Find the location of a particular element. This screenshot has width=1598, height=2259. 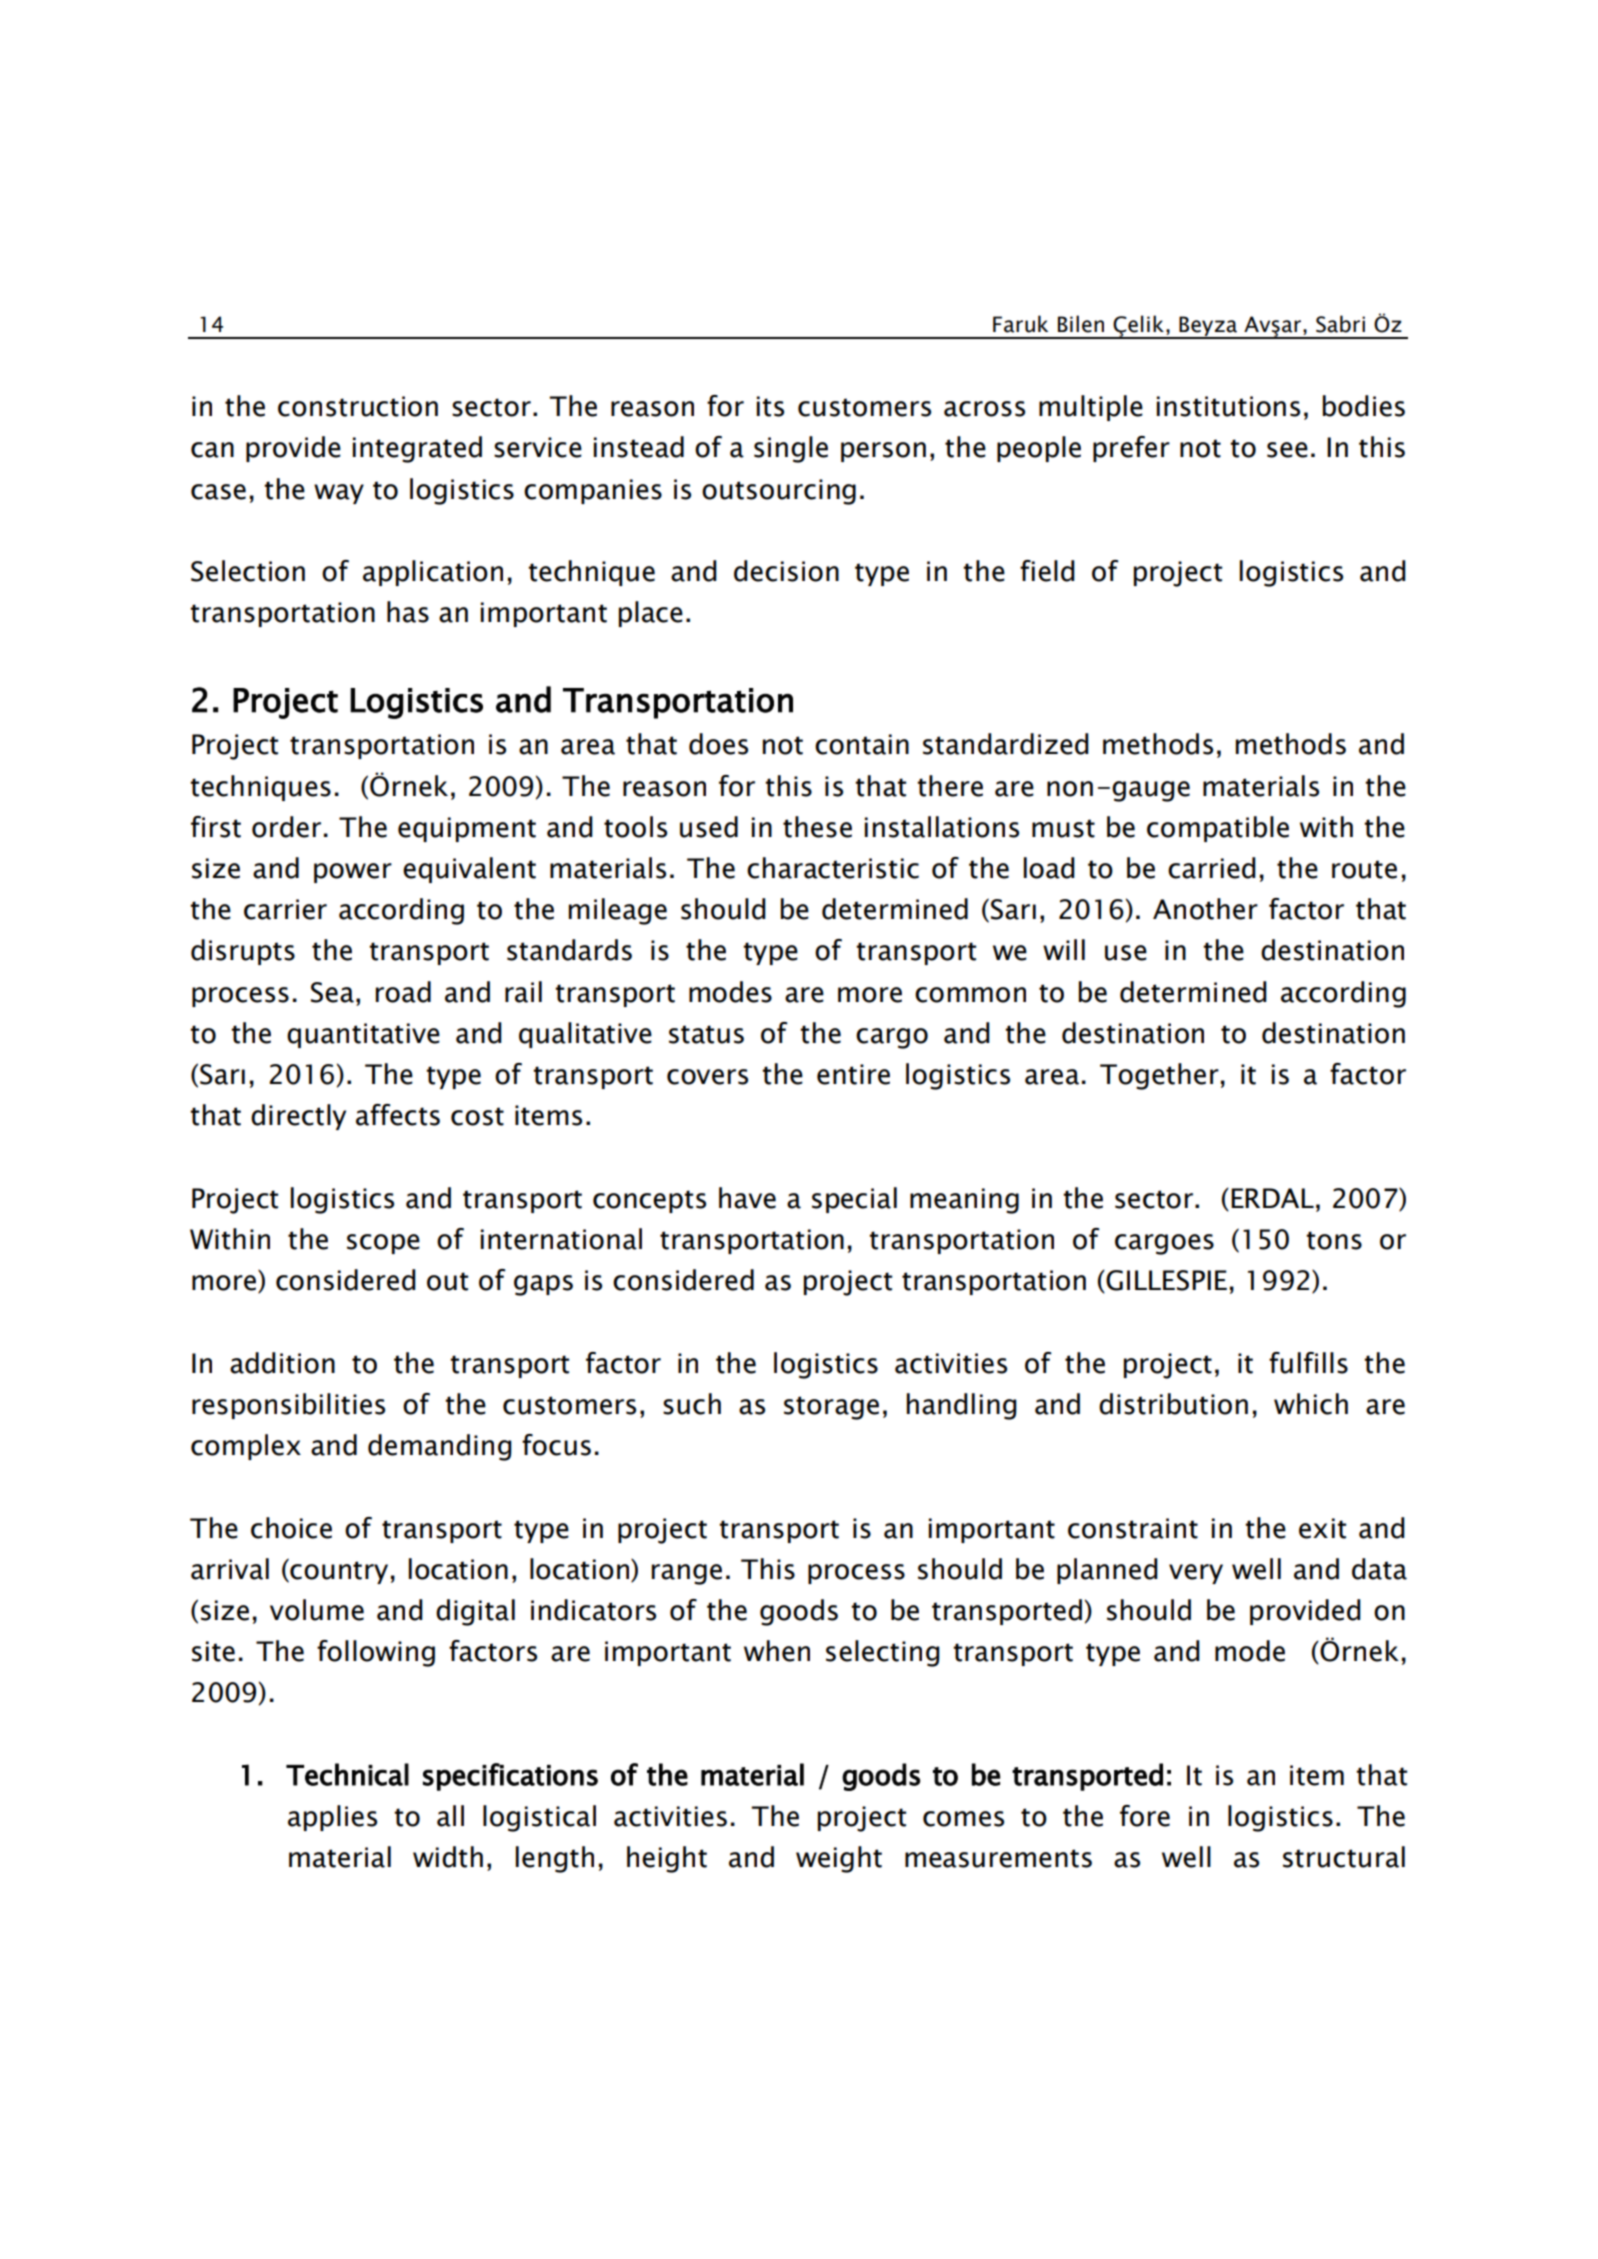

affects is located at coordinates (398, 1115).
